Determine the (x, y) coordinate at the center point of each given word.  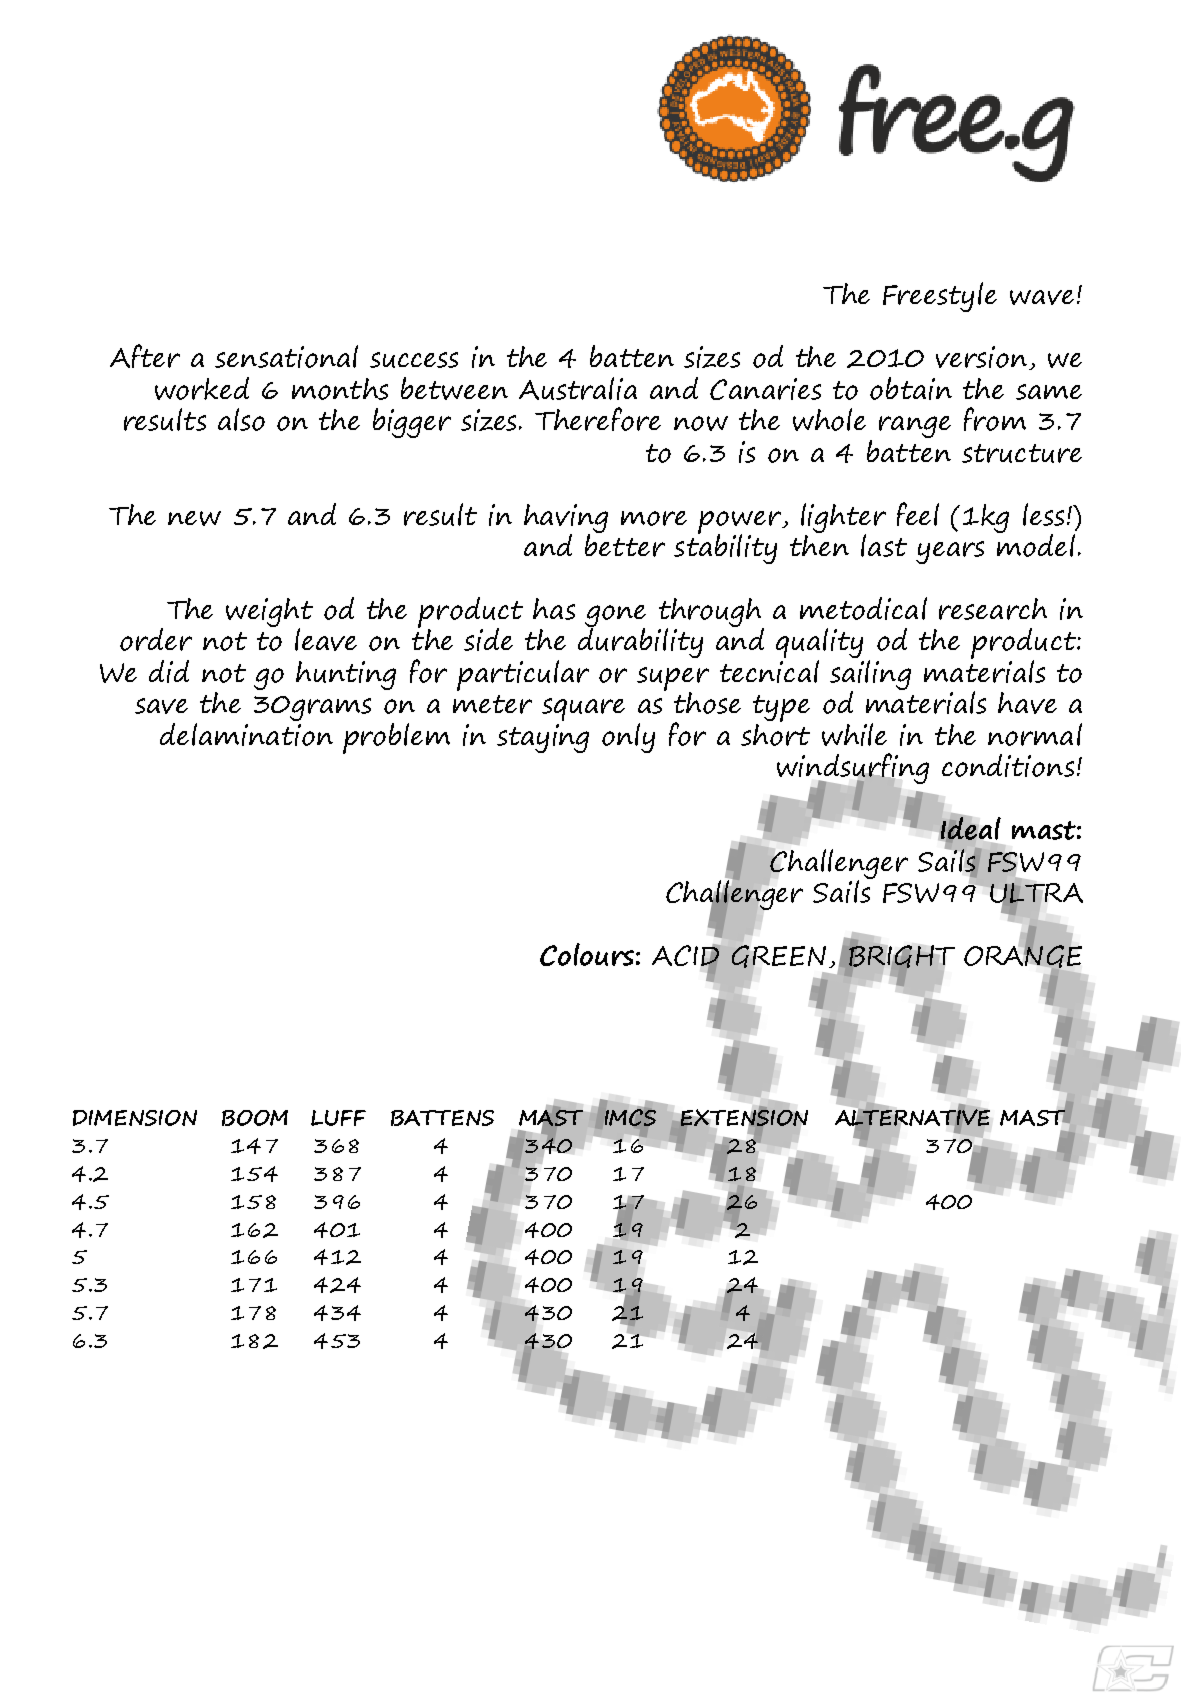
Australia (578, 388)
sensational (286, 356)
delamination (246, 734)
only (628, 738)
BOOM (255, 1118)
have (1027, 703)
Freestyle (940, 297)
